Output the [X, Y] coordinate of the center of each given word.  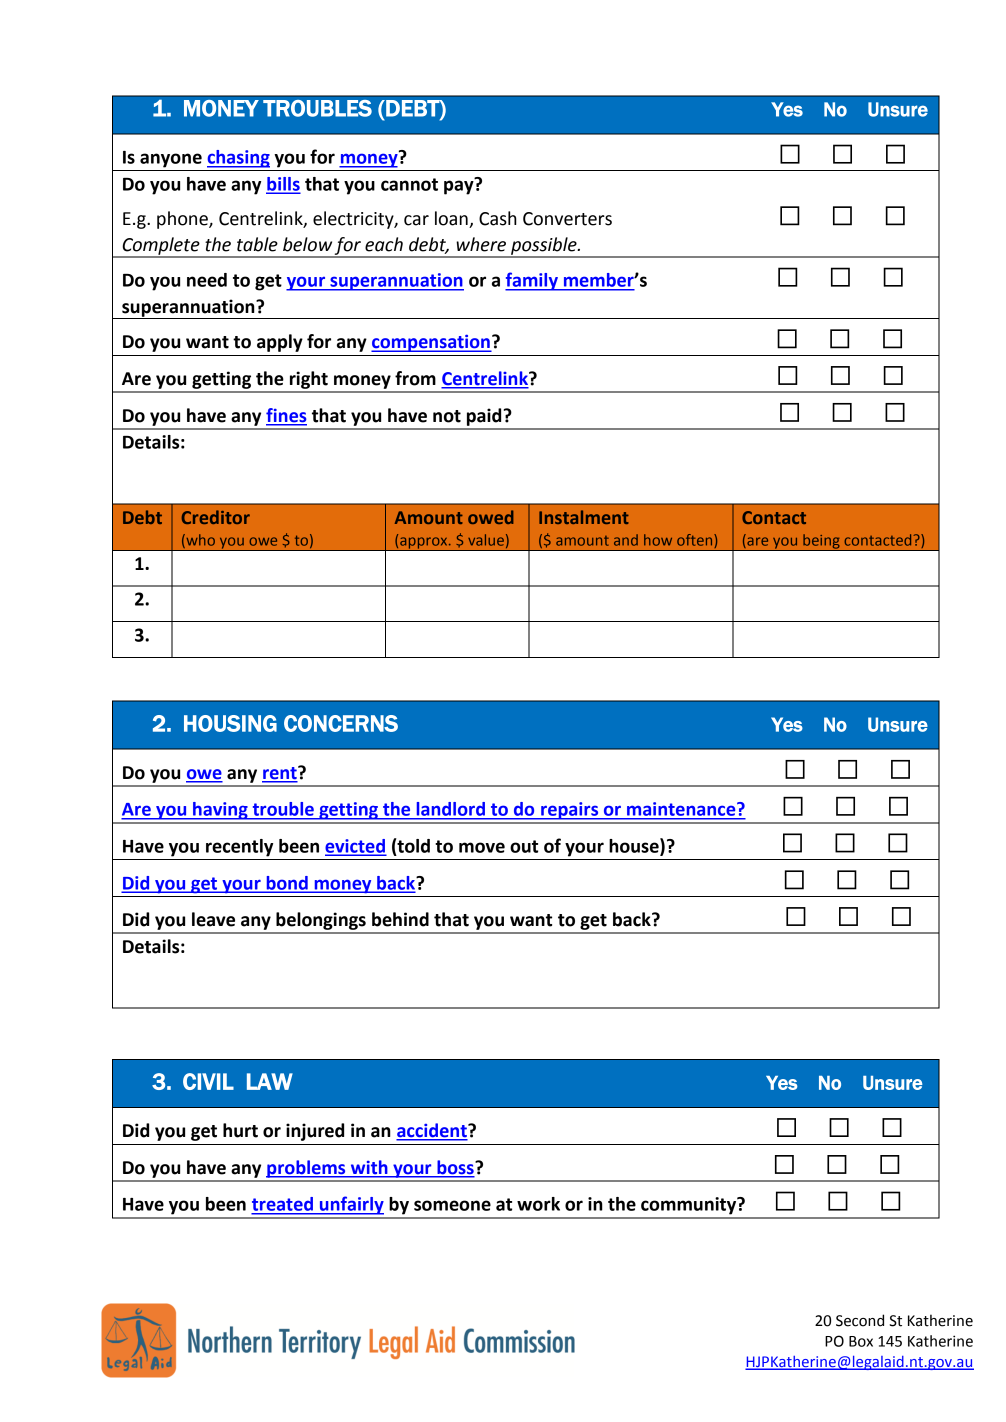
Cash [498, 218]
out [524, 846]
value [486, 540]
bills [283, 185]
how [658, 540]
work [538, 1204]
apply [280, 343]
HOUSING [230, 723]
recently [239, 848]
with [369, 1168]
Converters [567, 219]
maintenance [682, 809]
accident [432, 1131]
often [696, 540]
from [415, 378]
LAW [270, 1081]
